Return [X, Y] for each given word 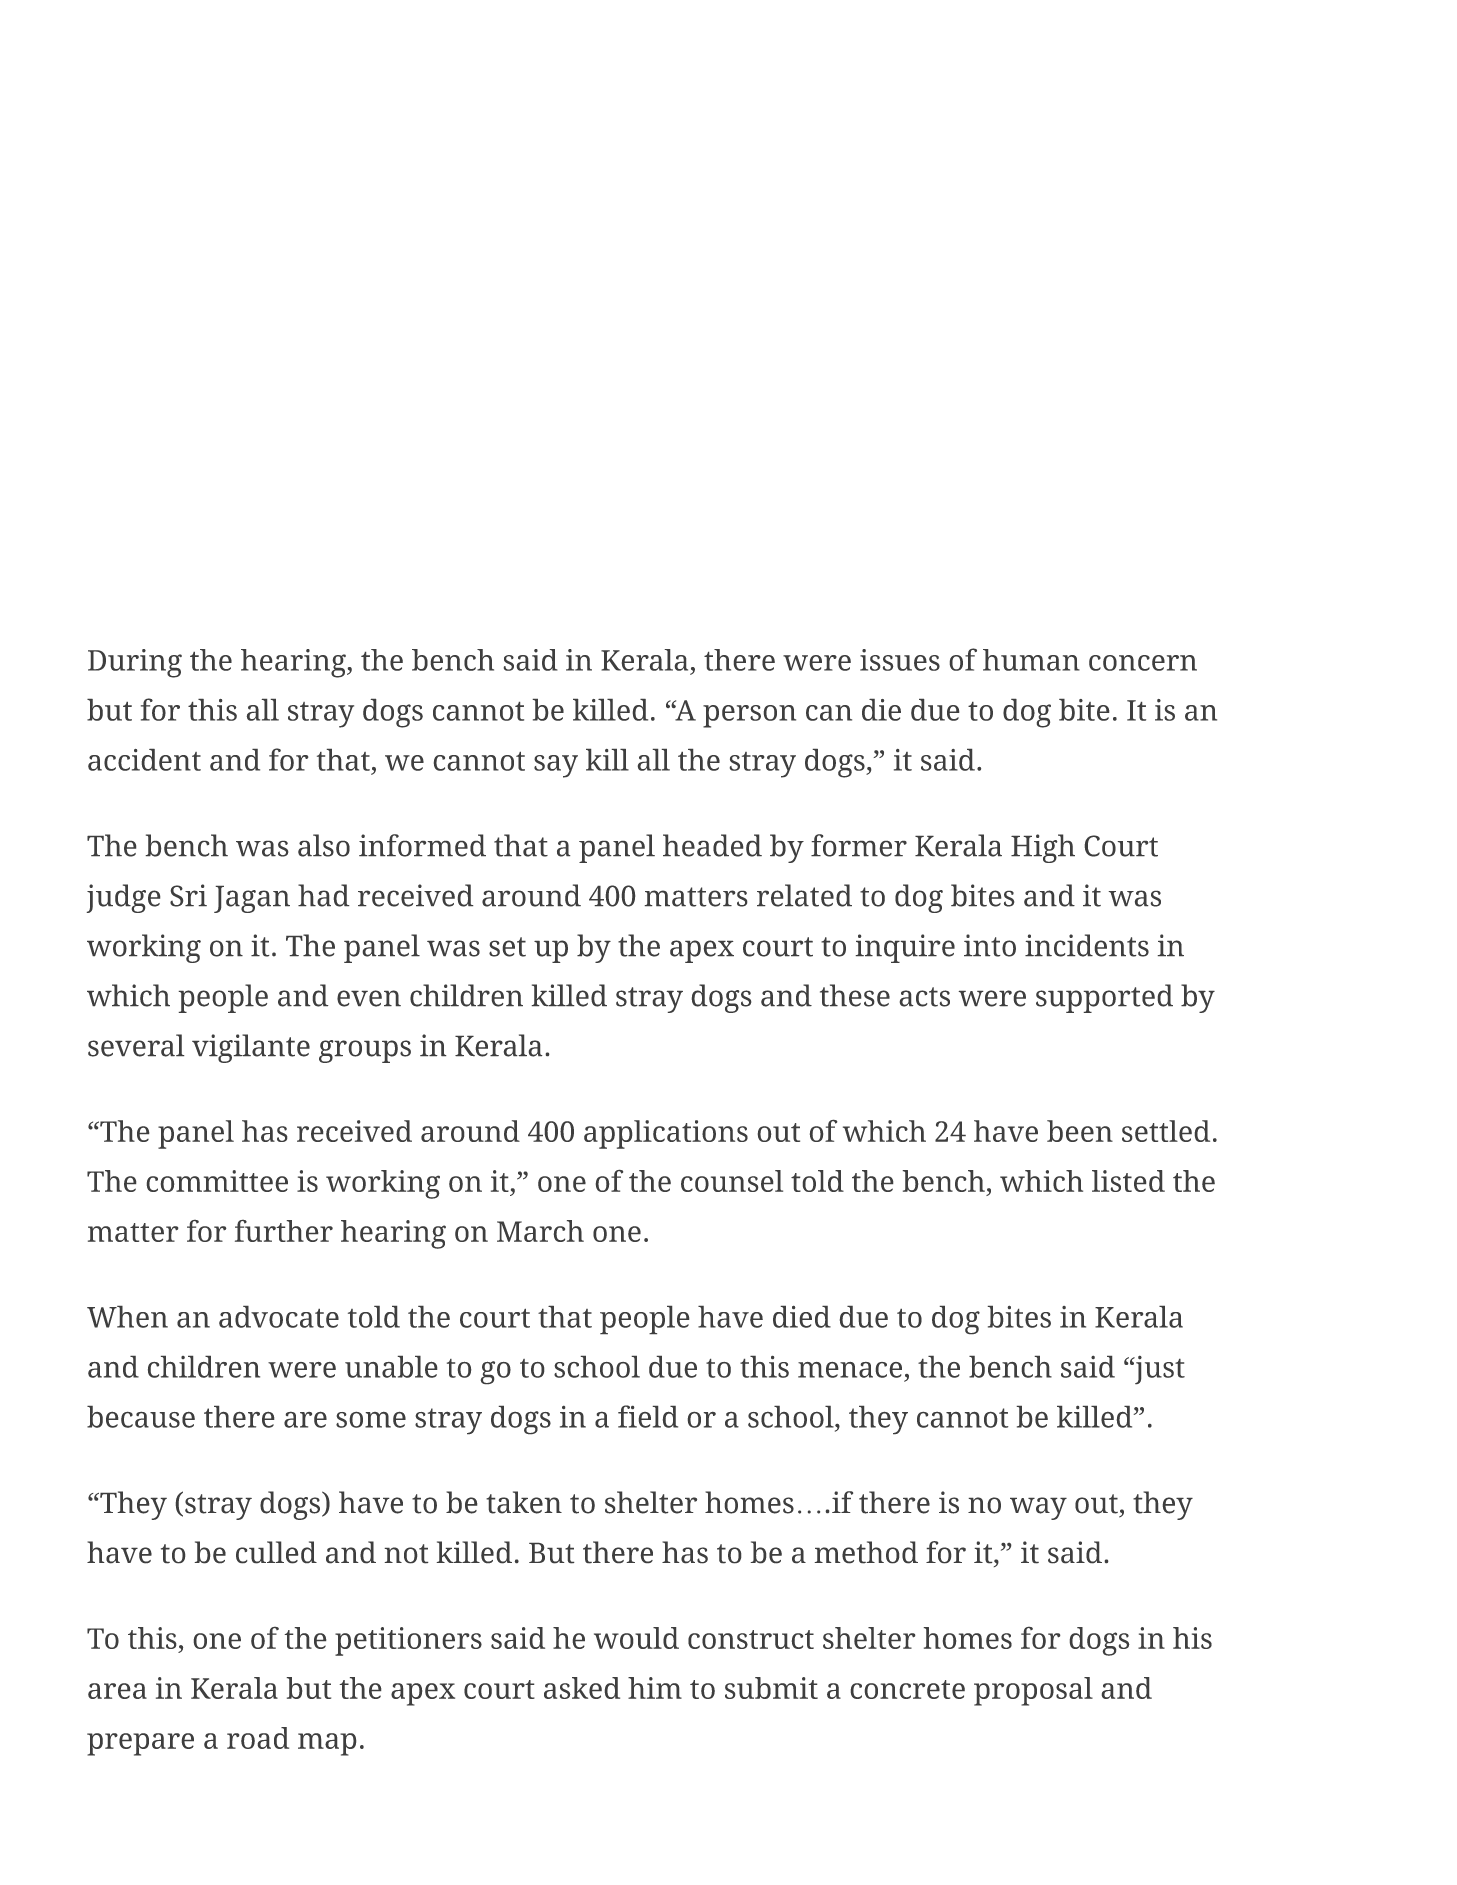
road [258, 1738]
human [1031, 660]
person [749, 716]
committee [217, 1181]
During [135, 663]
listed [1128, 1181]
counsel [732, 1181]
